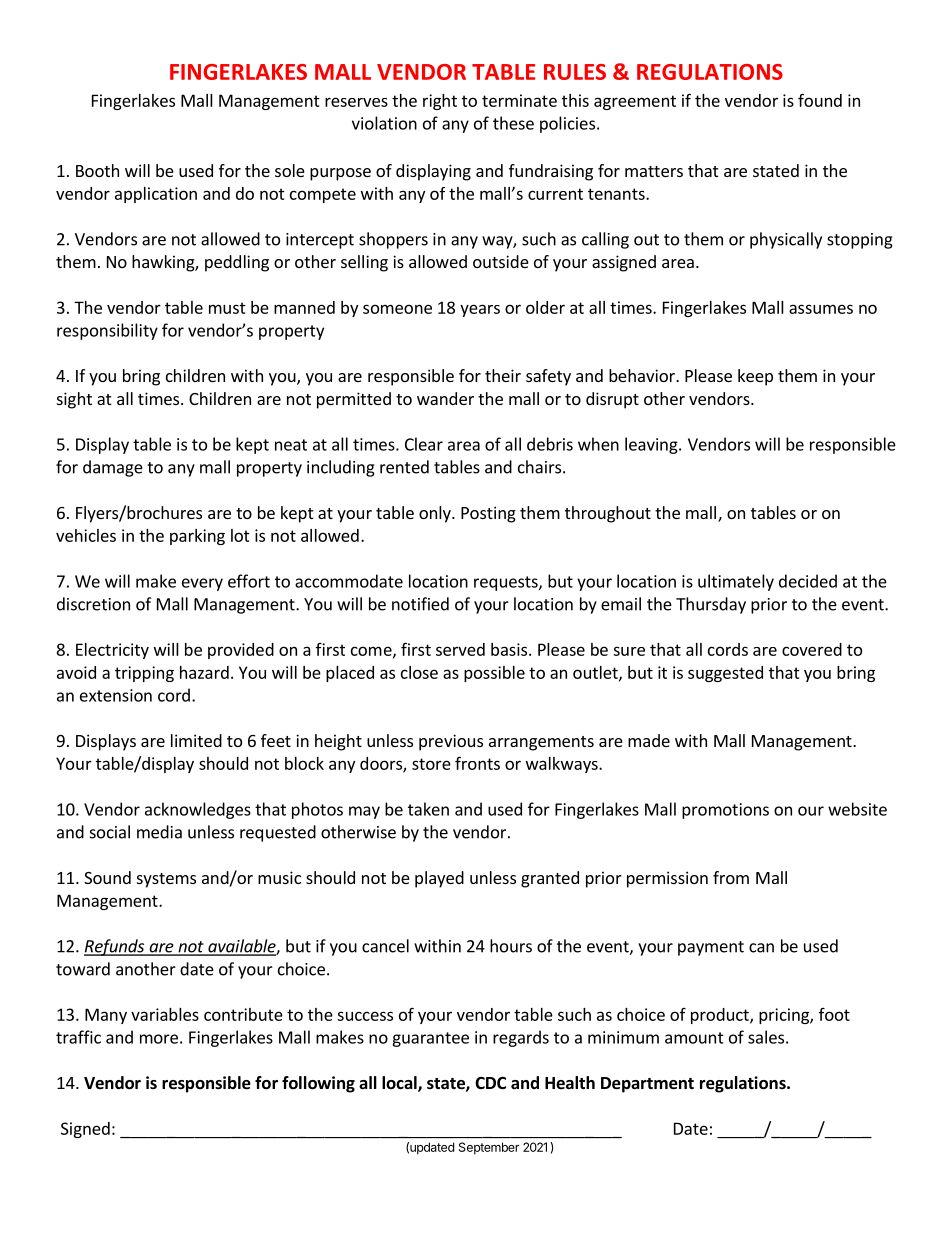 Image resolution: width=952 pixels, height=1233 pixels. What do you see at coordinates (820, 100) in the screenshot?
I see `found` at bounding box center [820, 100].
